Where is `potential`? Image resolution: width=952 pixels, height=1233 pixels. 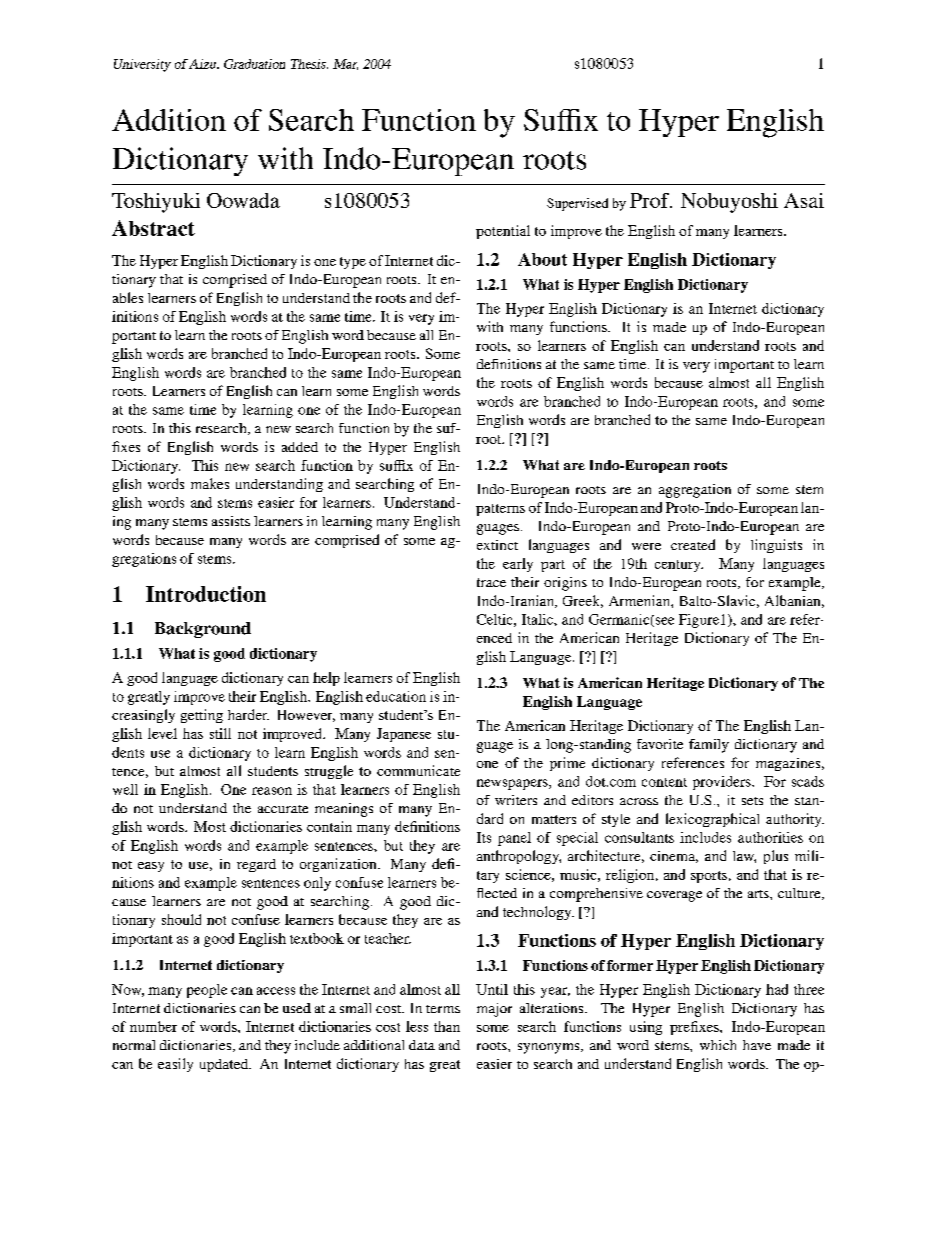
potential is located at coordinates (503, 232).
